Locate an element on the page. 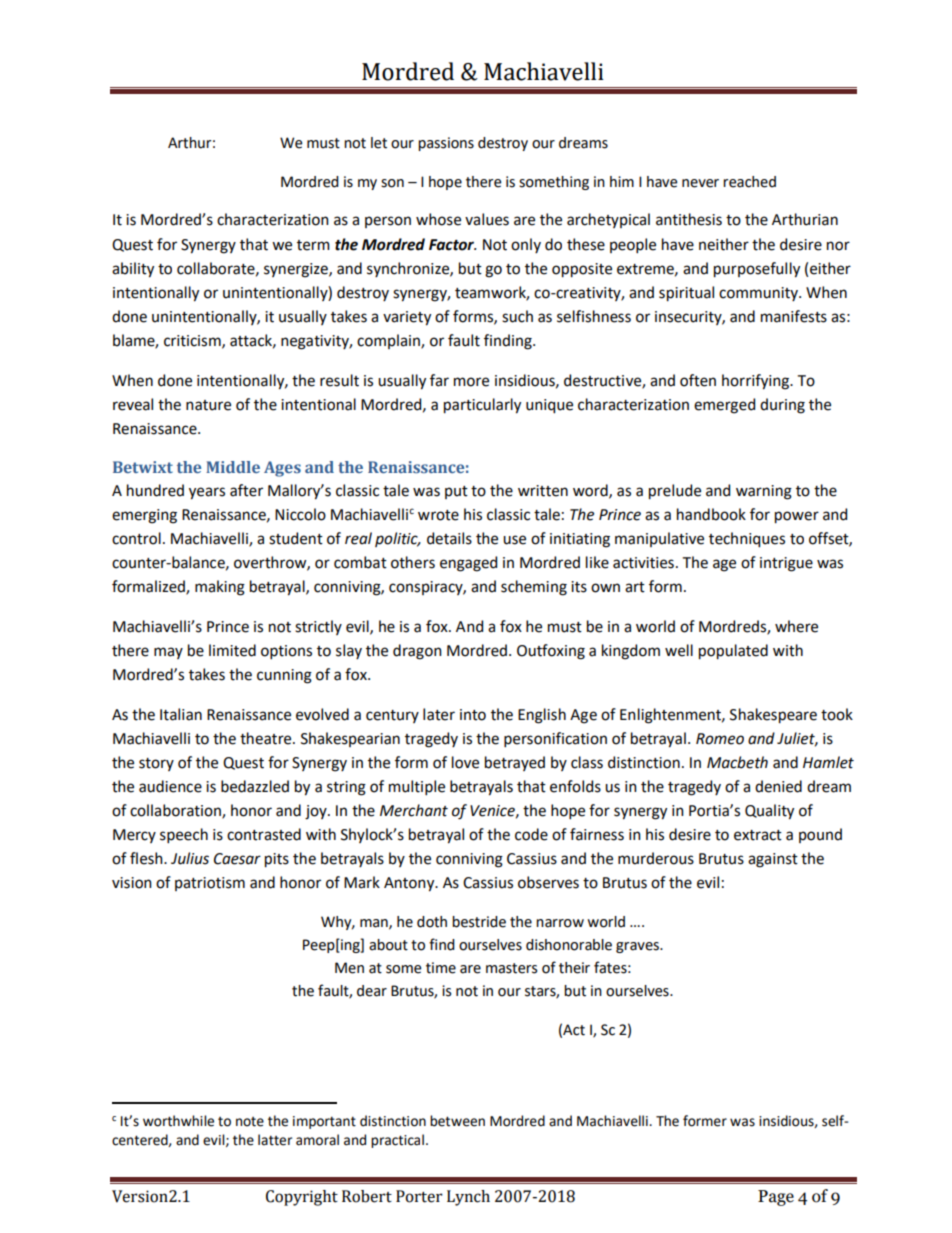  populated is located at coordinates (733, 652).
